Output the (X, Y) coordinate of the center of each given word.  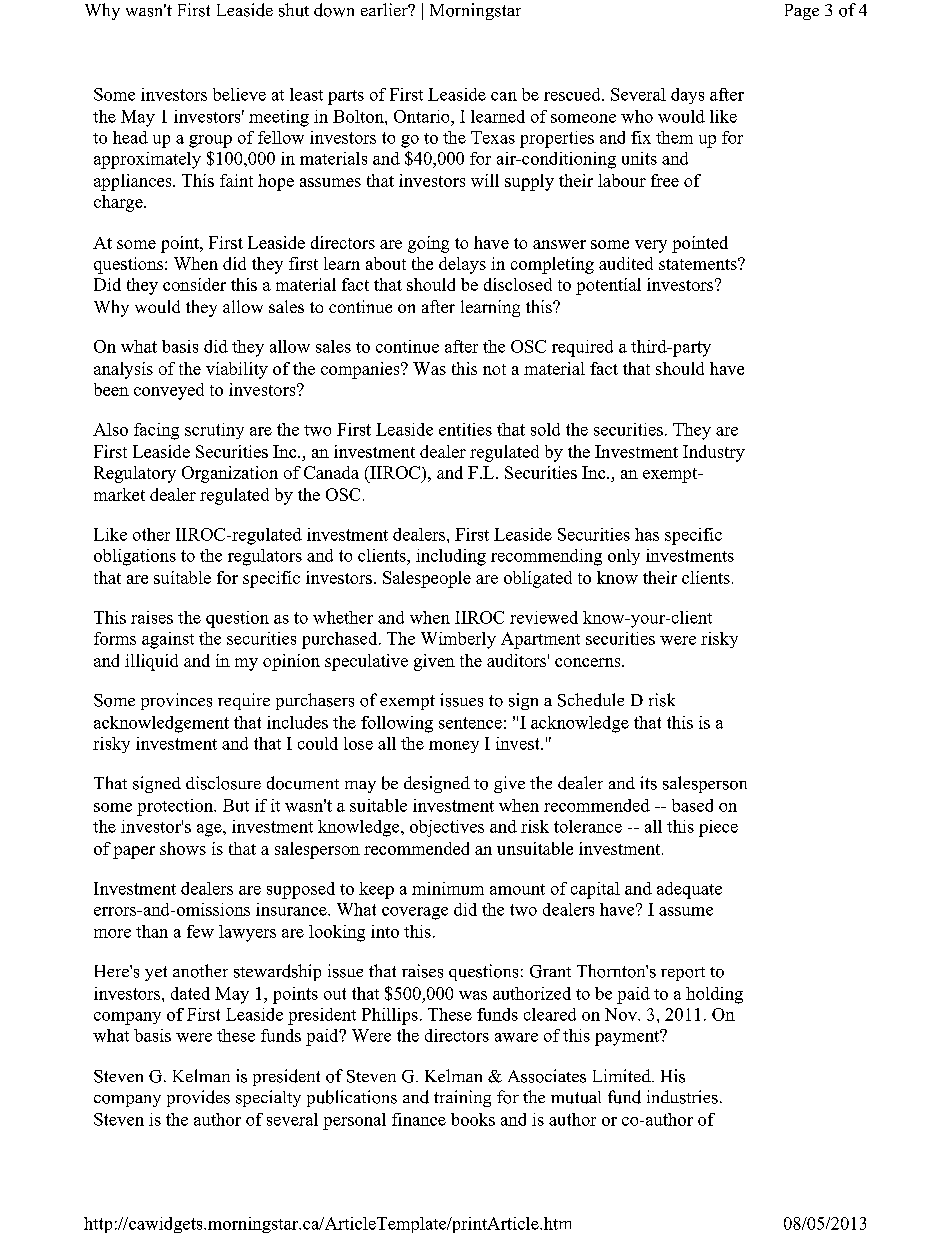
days (687, 96)
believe (239, 94)
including (451, 557)
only (624, 557)
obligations (135, 557)
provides (198, 1098)
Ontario (423, 116)
